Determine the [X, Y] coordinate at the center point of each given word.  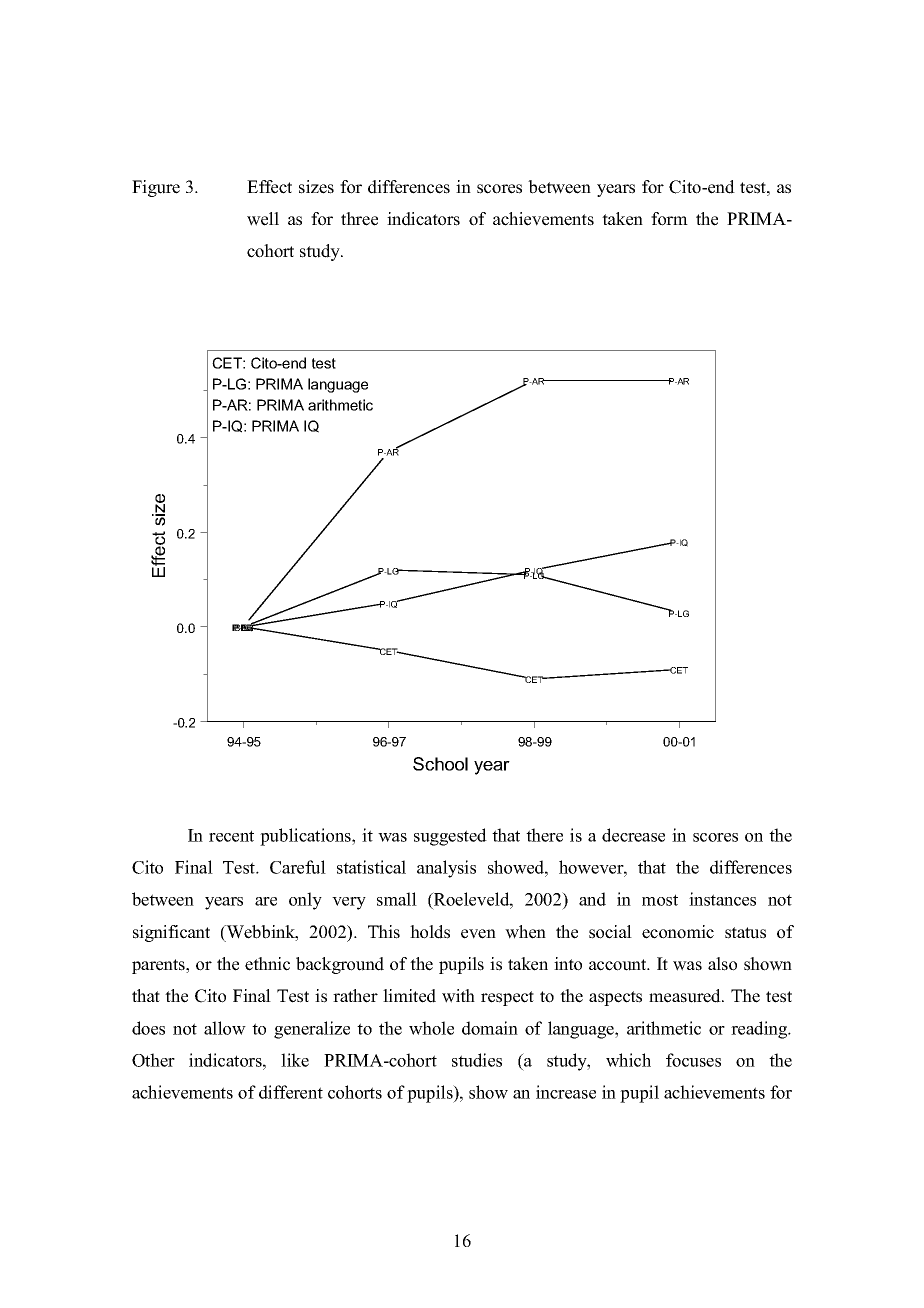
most [660, 900]
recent [231, 836]
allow [225, 1028]
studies [477, 1060]
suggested [450, 837]
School [440, 764]
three [359, 219]
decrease [633, 835]
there [544, 835]
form [669, 219]
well [263, 219]
